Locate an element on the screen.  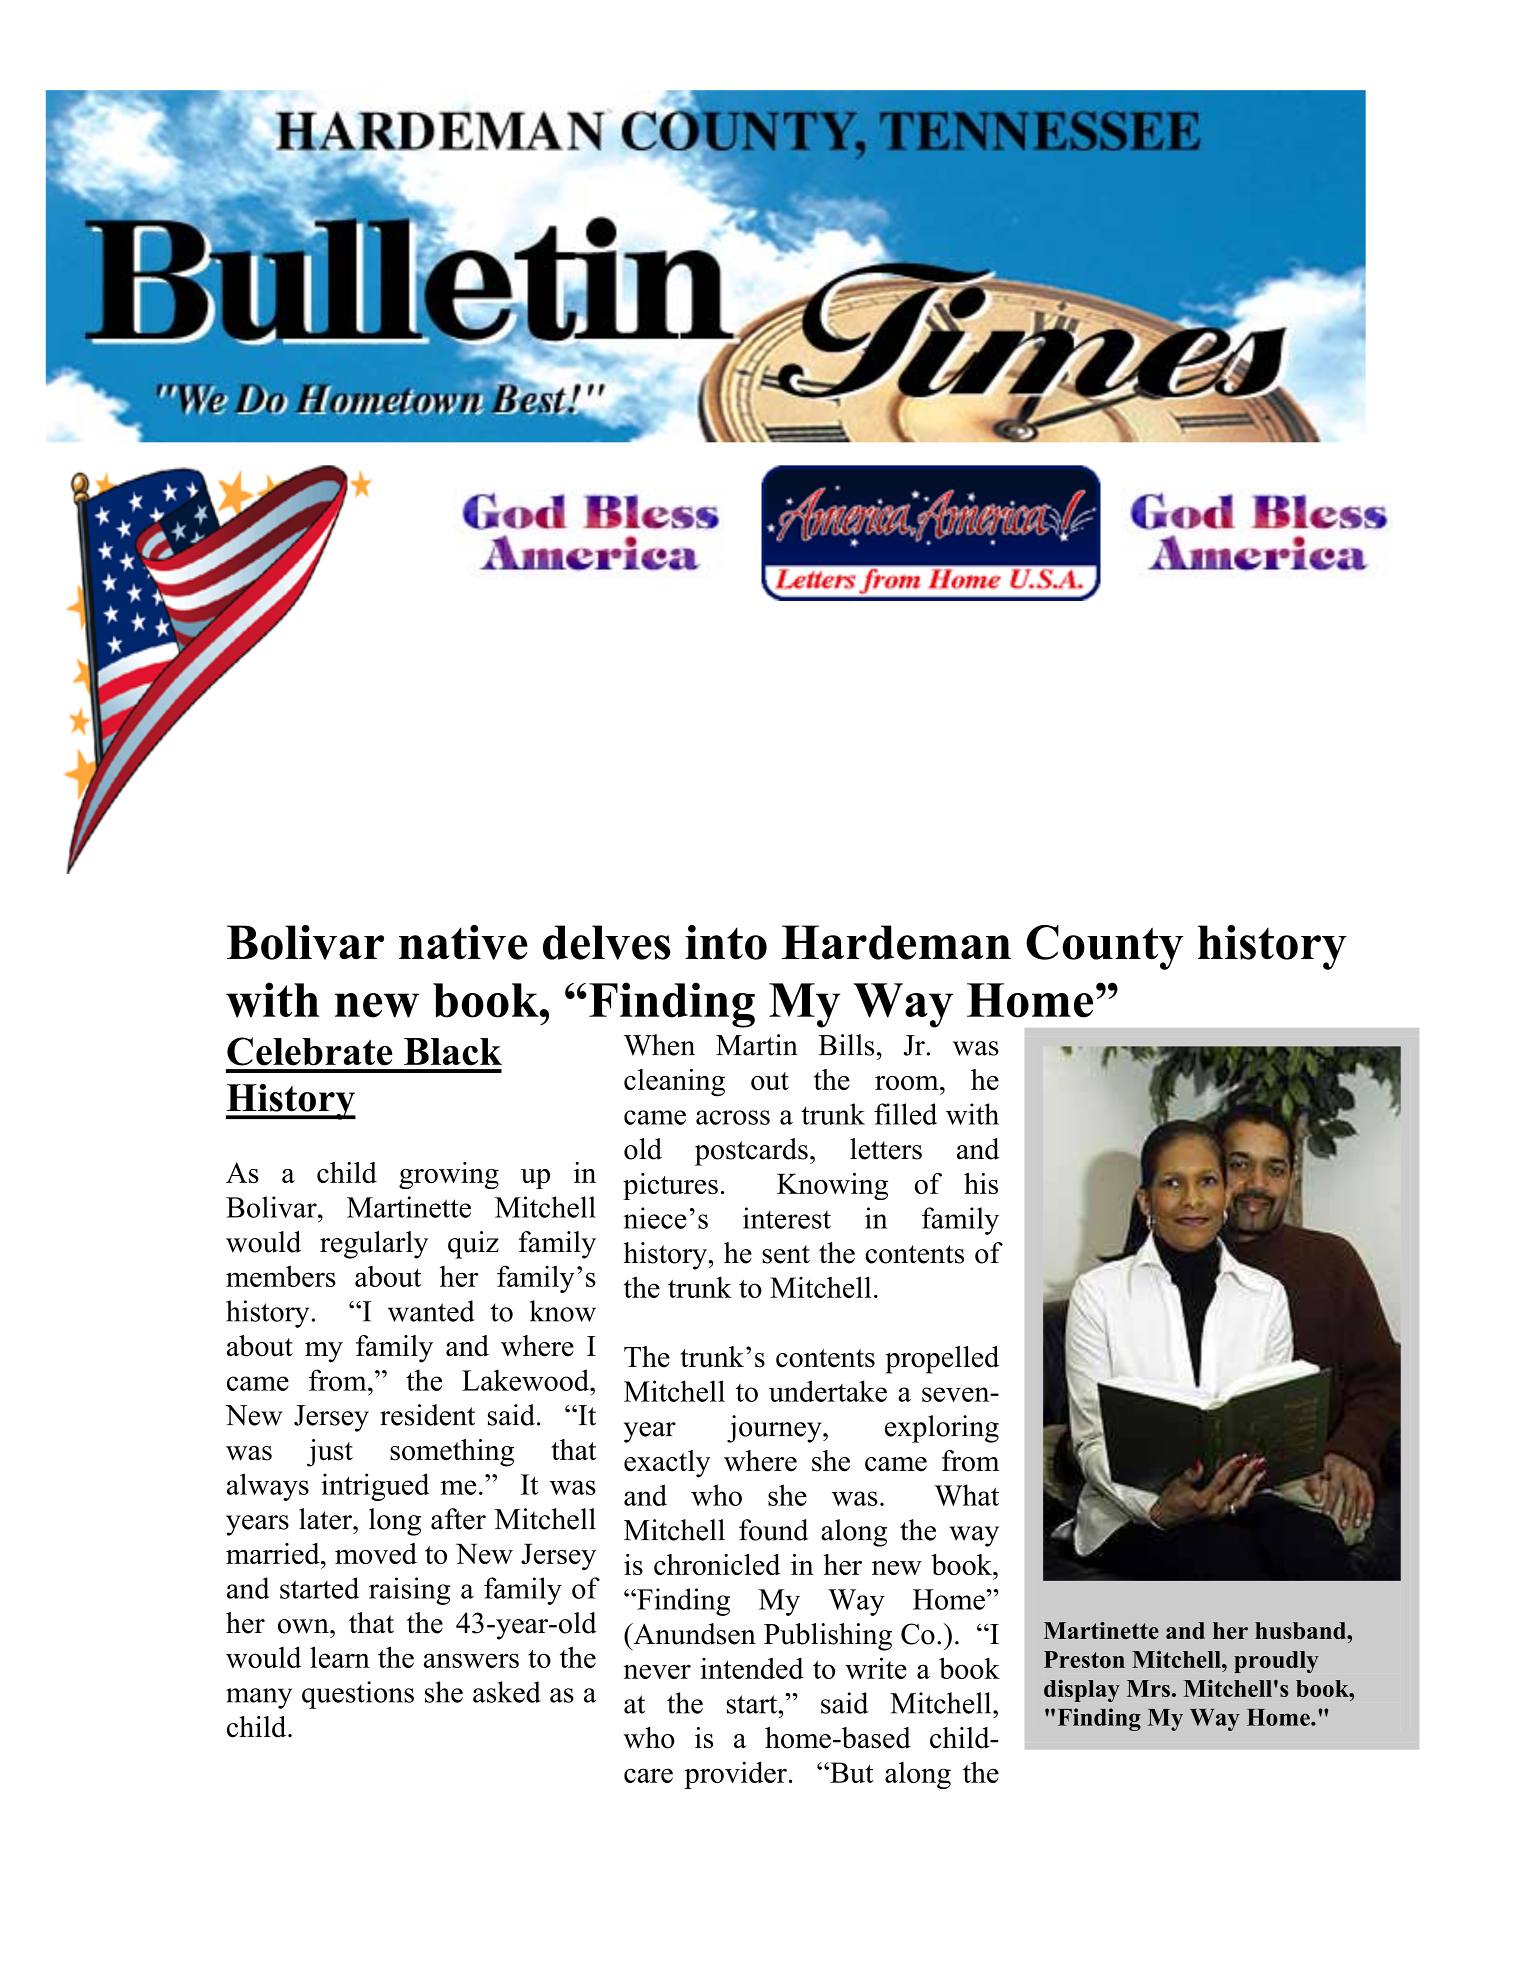
pictures is located at coordinates (670, 1186).
